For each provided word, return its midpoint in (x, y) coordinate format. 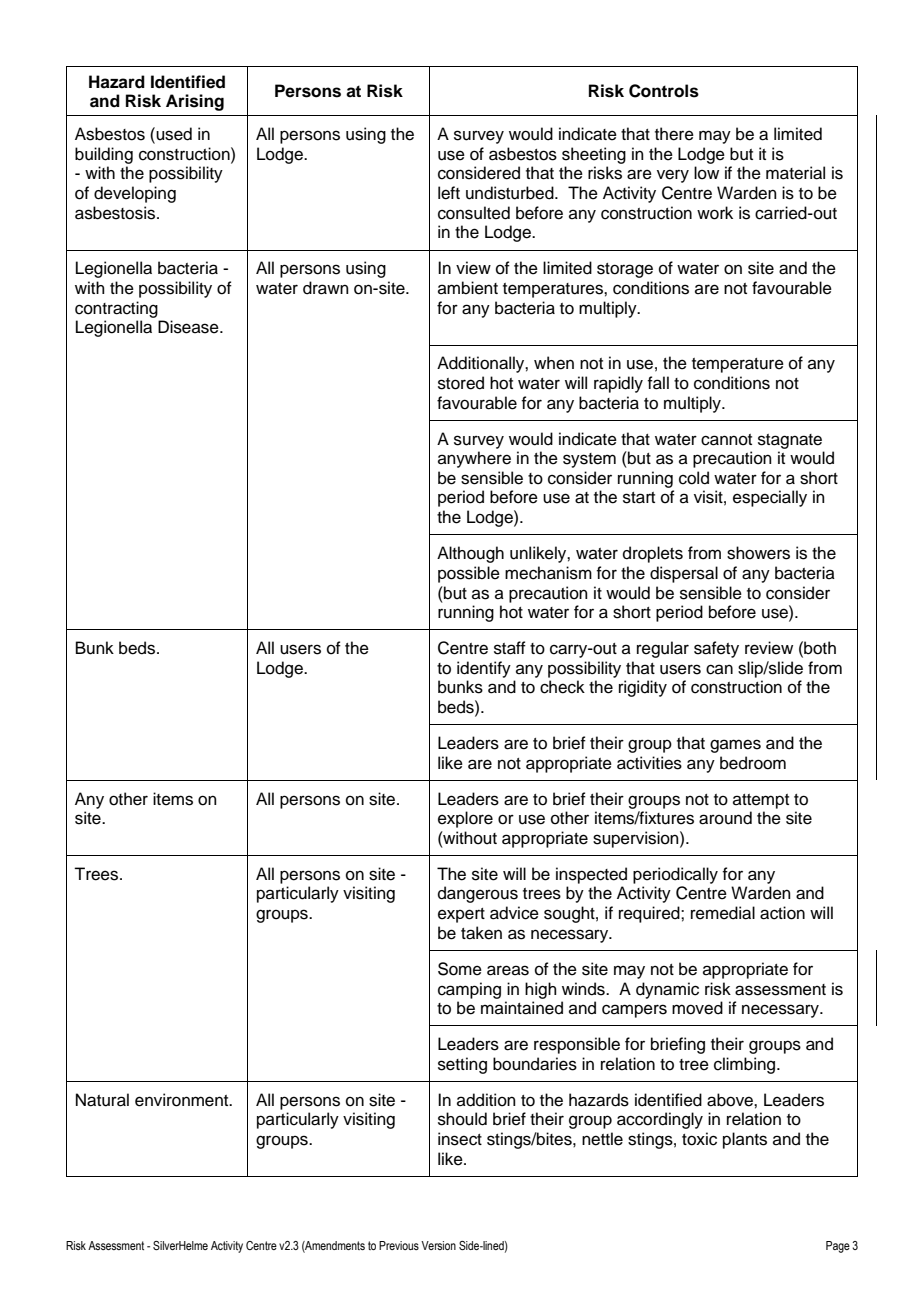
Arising (195, 102)
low (706, 173)
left (449, 193)
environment (183, 1100)
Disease (189, 327)
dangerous (478, 894)
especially (770, 498)
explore (465, 819)
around (725, 818)
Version (438, 1245)
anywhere (474, 459)
